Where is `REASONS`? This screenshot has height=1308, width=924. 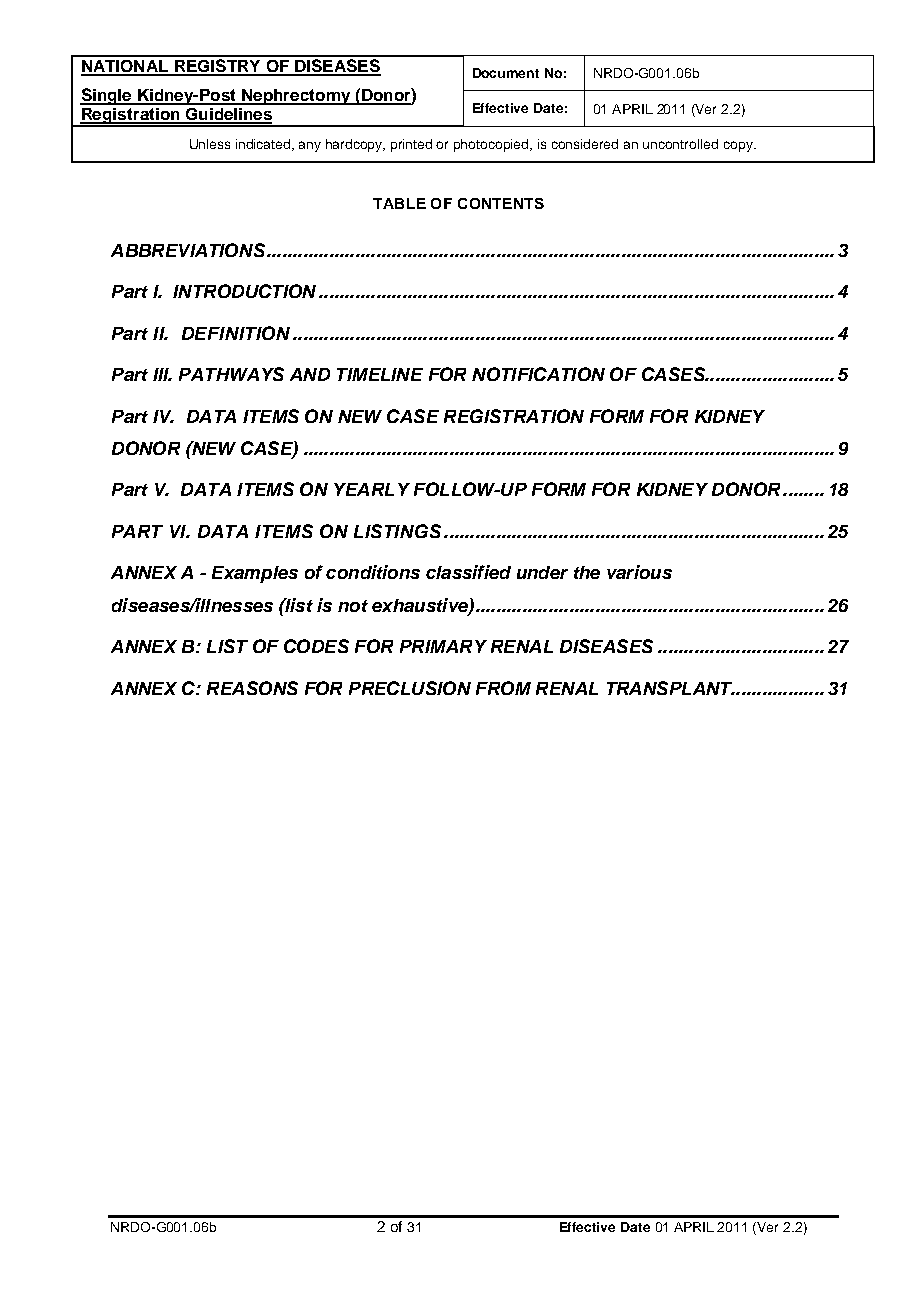 REASONS is located at coordinates (252, 688).
